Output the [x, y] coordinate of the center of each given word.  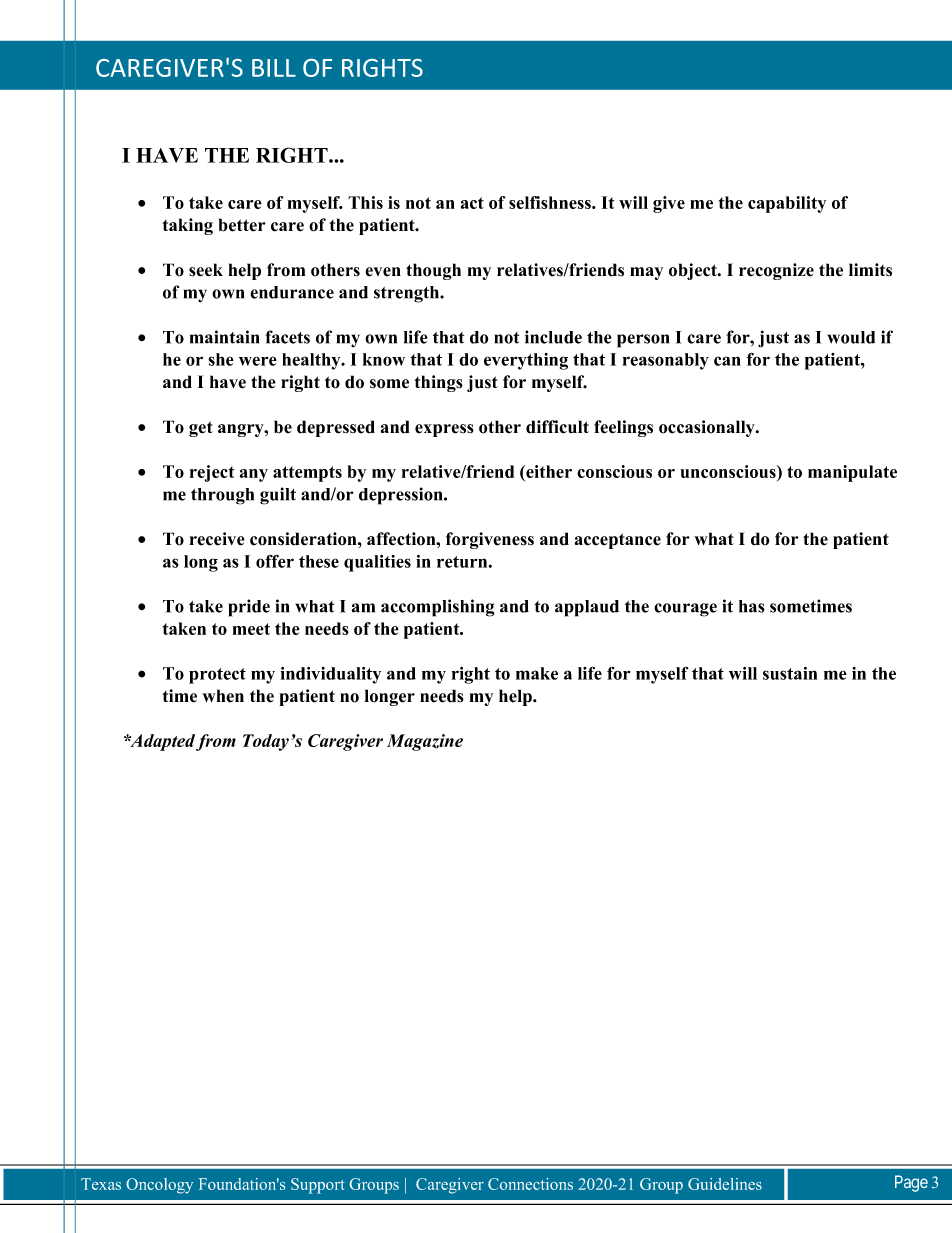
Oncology [159, 1186]
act [472, 203]
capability [787, 204]
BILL [274, 68]
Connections [530, 1184]
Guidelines [725, 1184]
